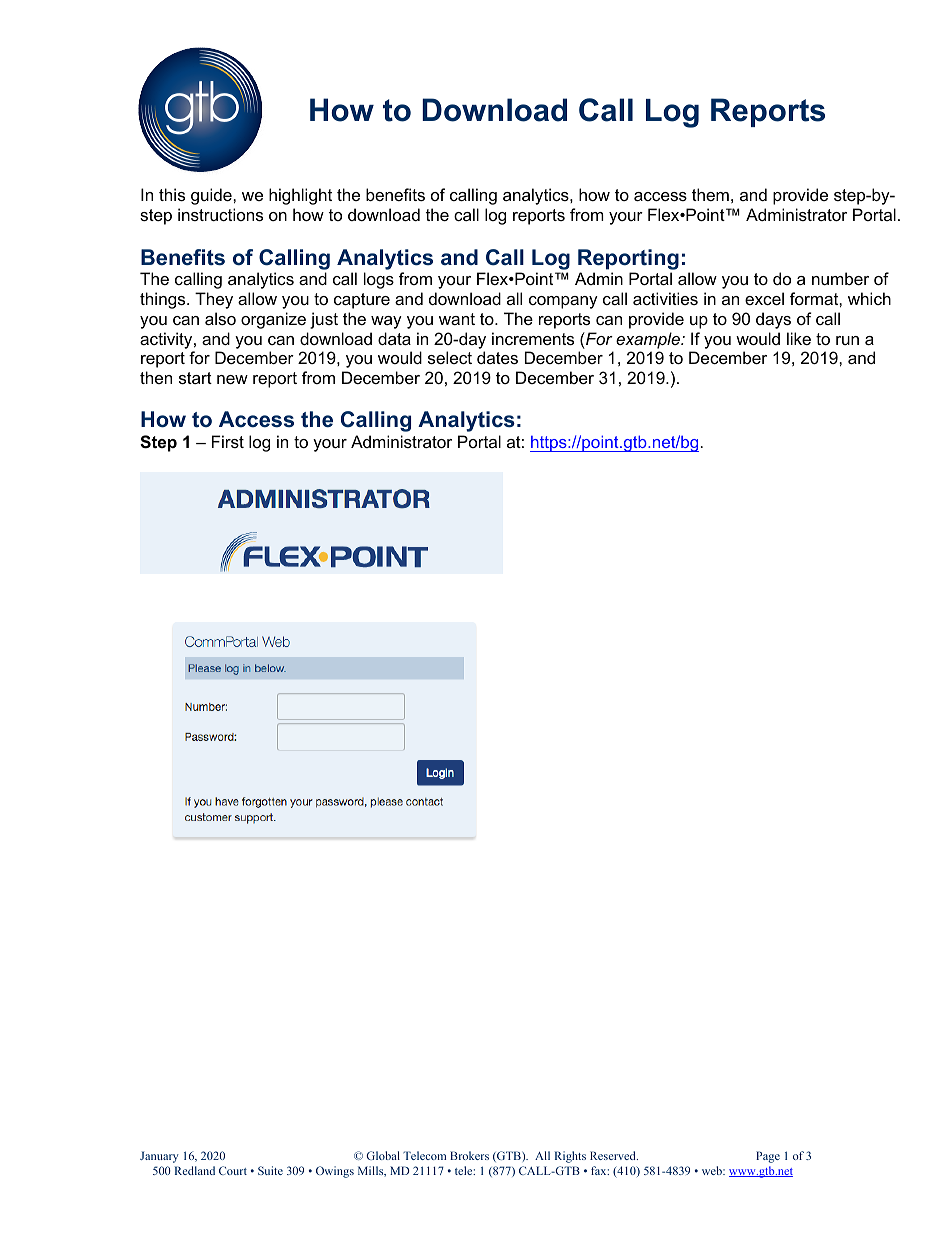  What do you see at coordinates (159, 1157) in the screenshot?
I see `January` at bounding box center [159, 1157].
